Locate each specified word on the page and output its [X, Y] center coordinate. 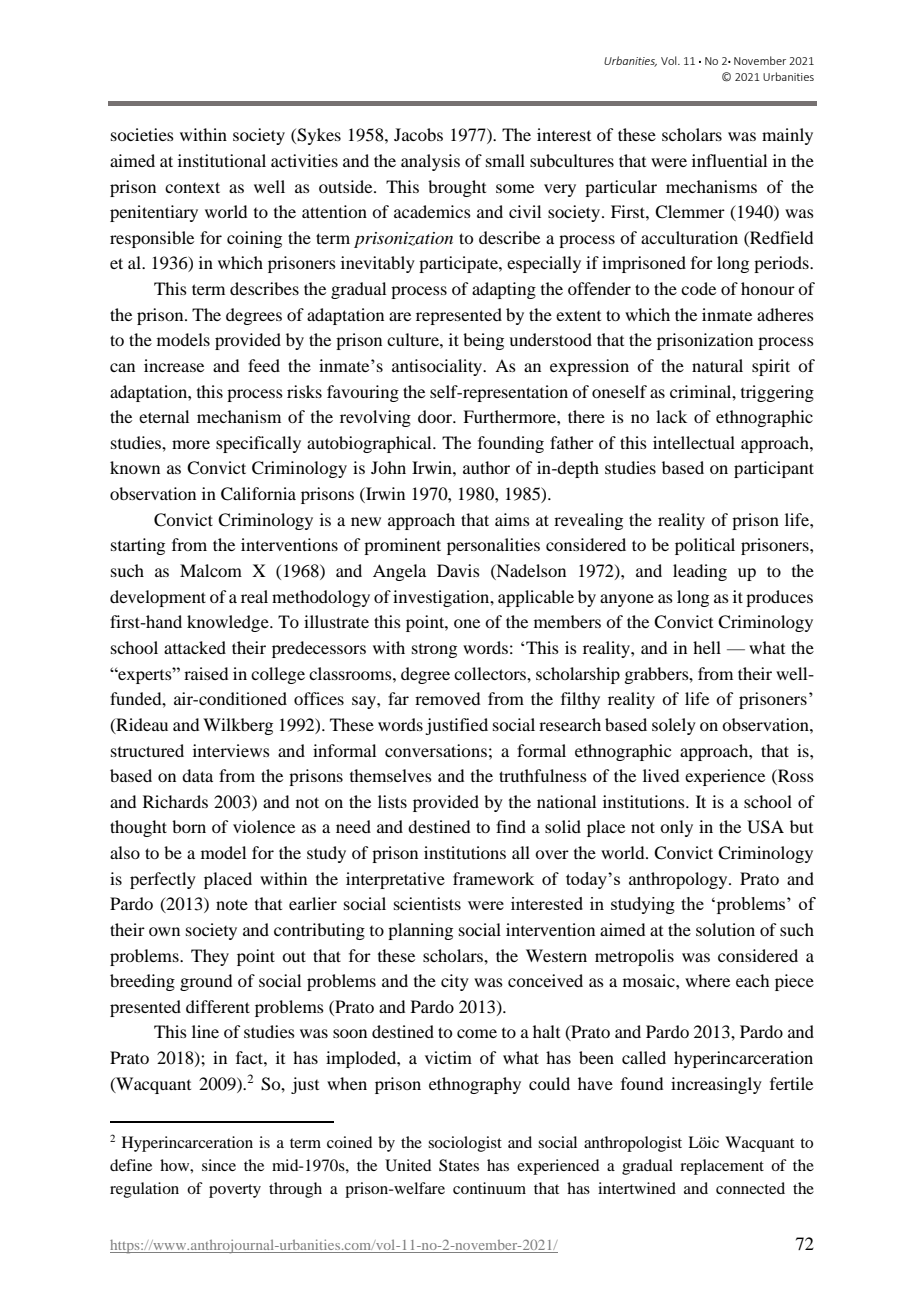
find [511, 826]
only [676, 828]
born [189, 826]
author [486, 467]
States [459, 1165]
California [258, 494]
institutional [222, 160]
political [705, 546]
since [219, 1165]
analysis [430, 162]
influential [729, 160]
